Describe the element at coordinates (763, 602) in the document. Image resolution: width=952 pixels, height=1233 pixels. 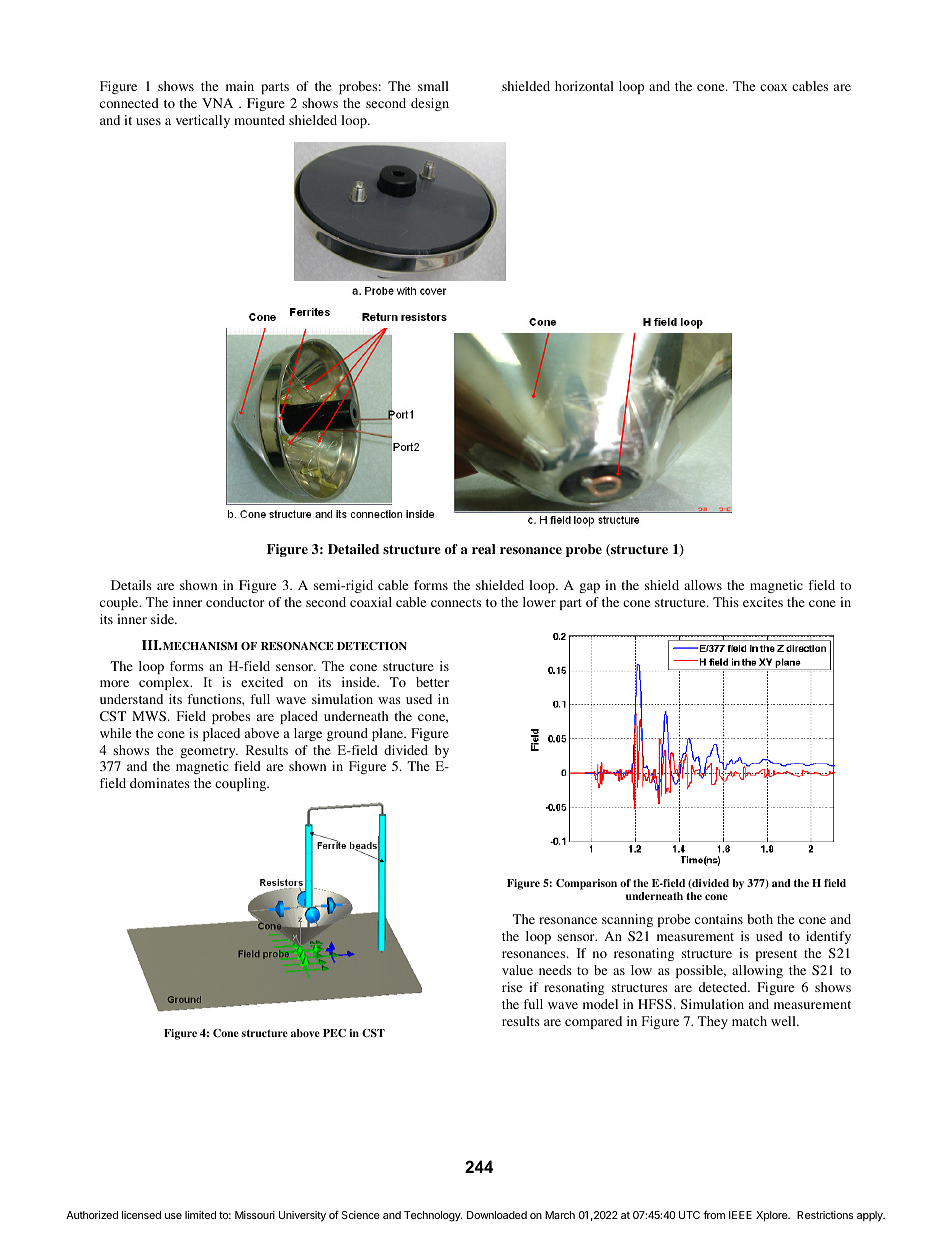
I see `excites` at that location.
